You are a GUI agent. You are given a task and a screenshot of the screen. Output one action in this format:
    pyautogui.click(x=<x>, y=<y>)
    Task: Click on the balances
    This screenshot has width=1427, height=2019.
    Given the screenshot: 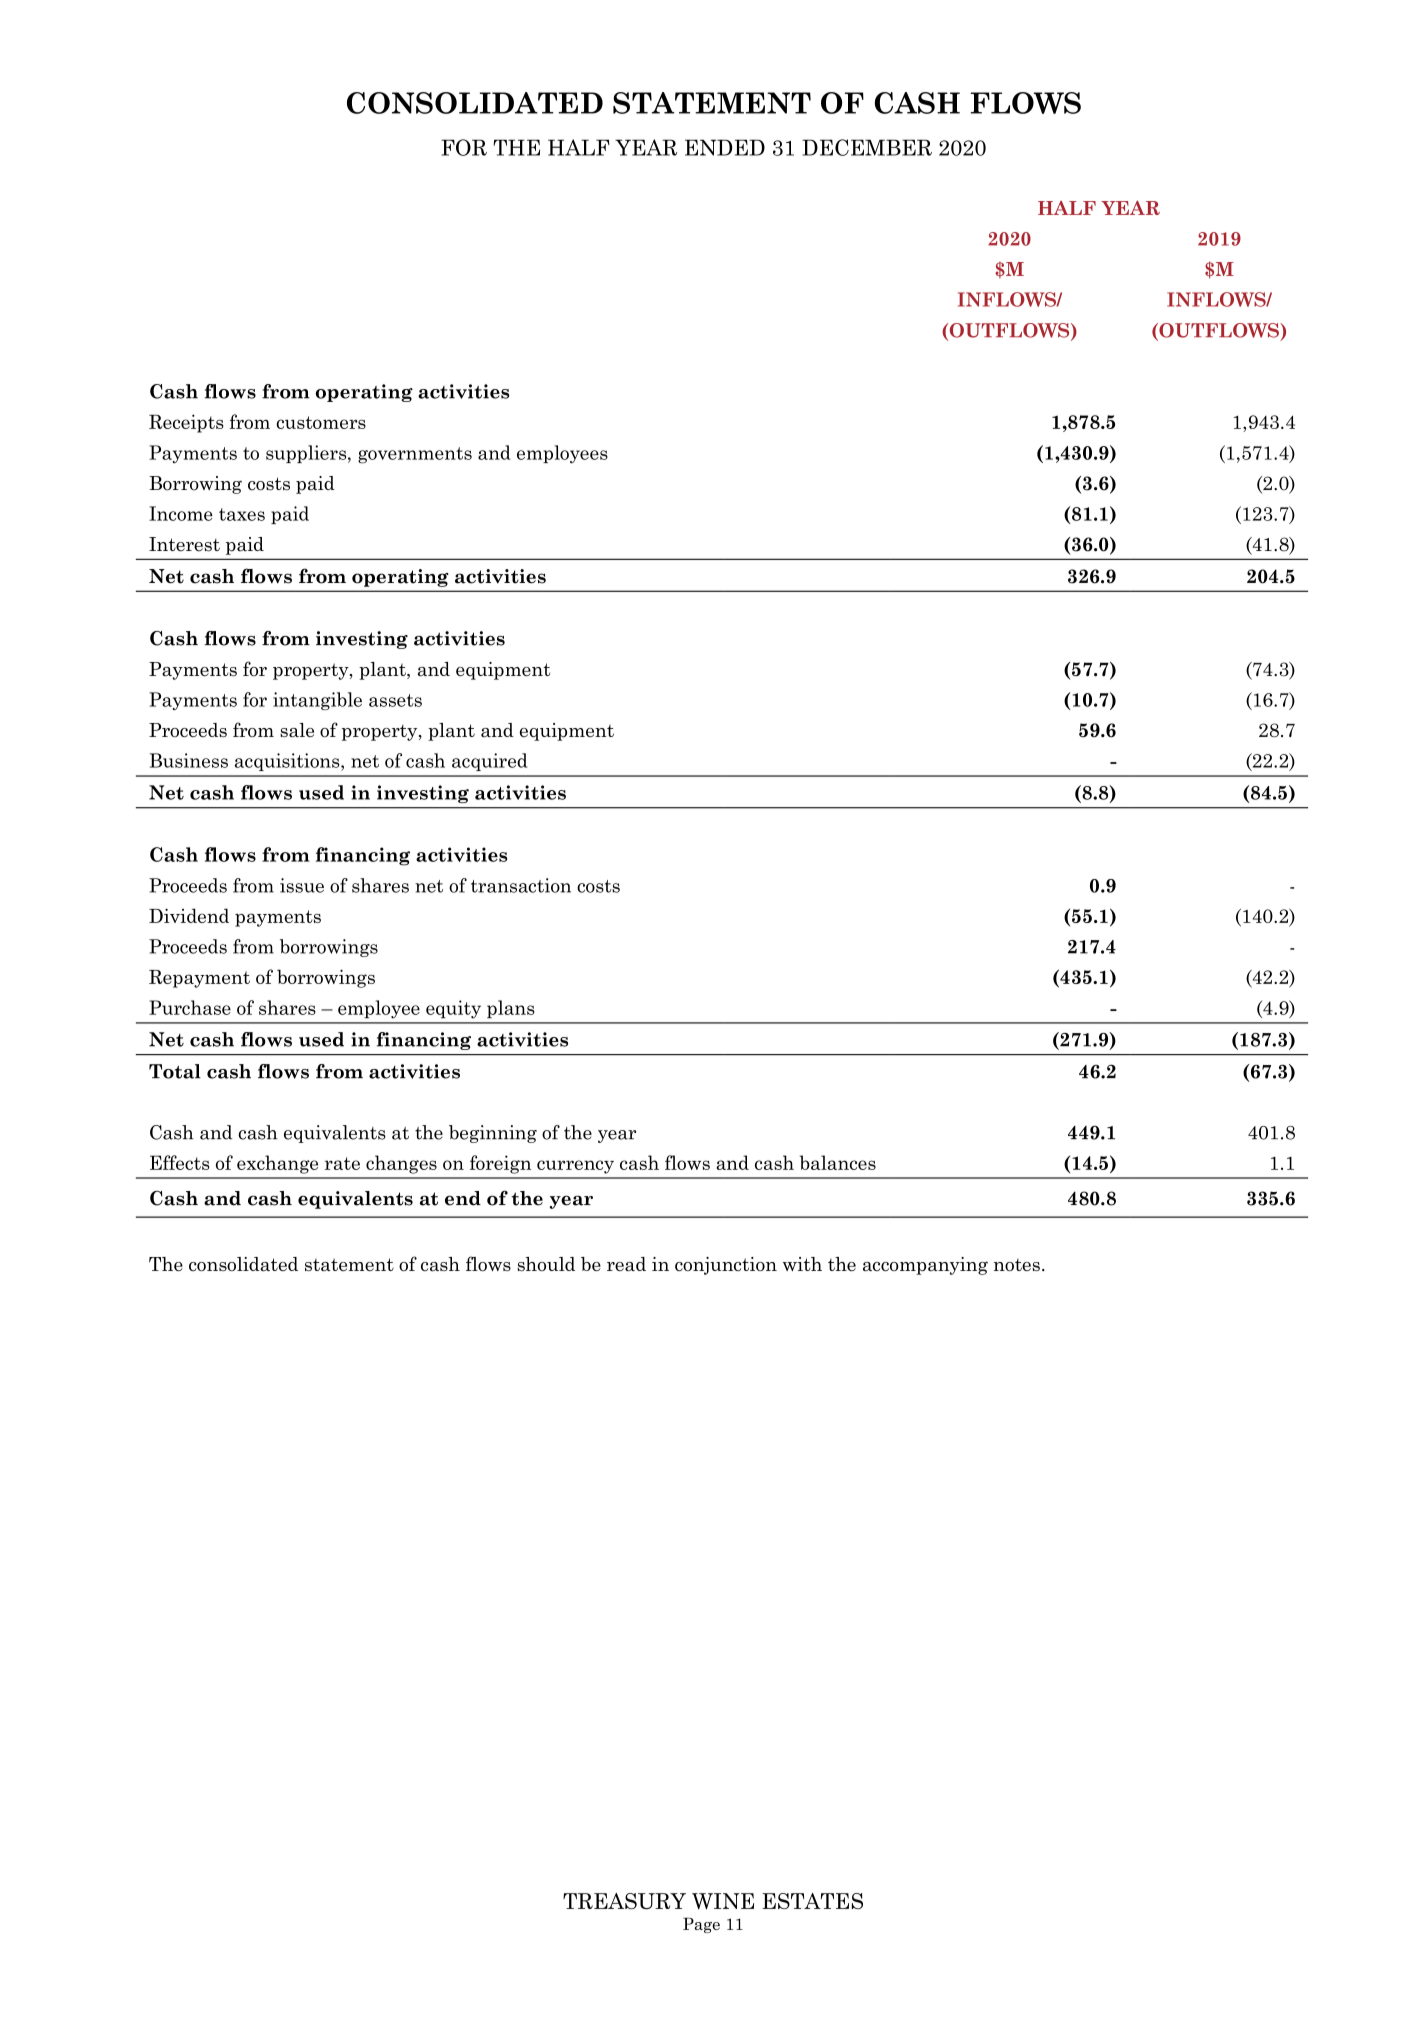 What is the action you would take?
    pyautogui.click(x=838, y=1162)
